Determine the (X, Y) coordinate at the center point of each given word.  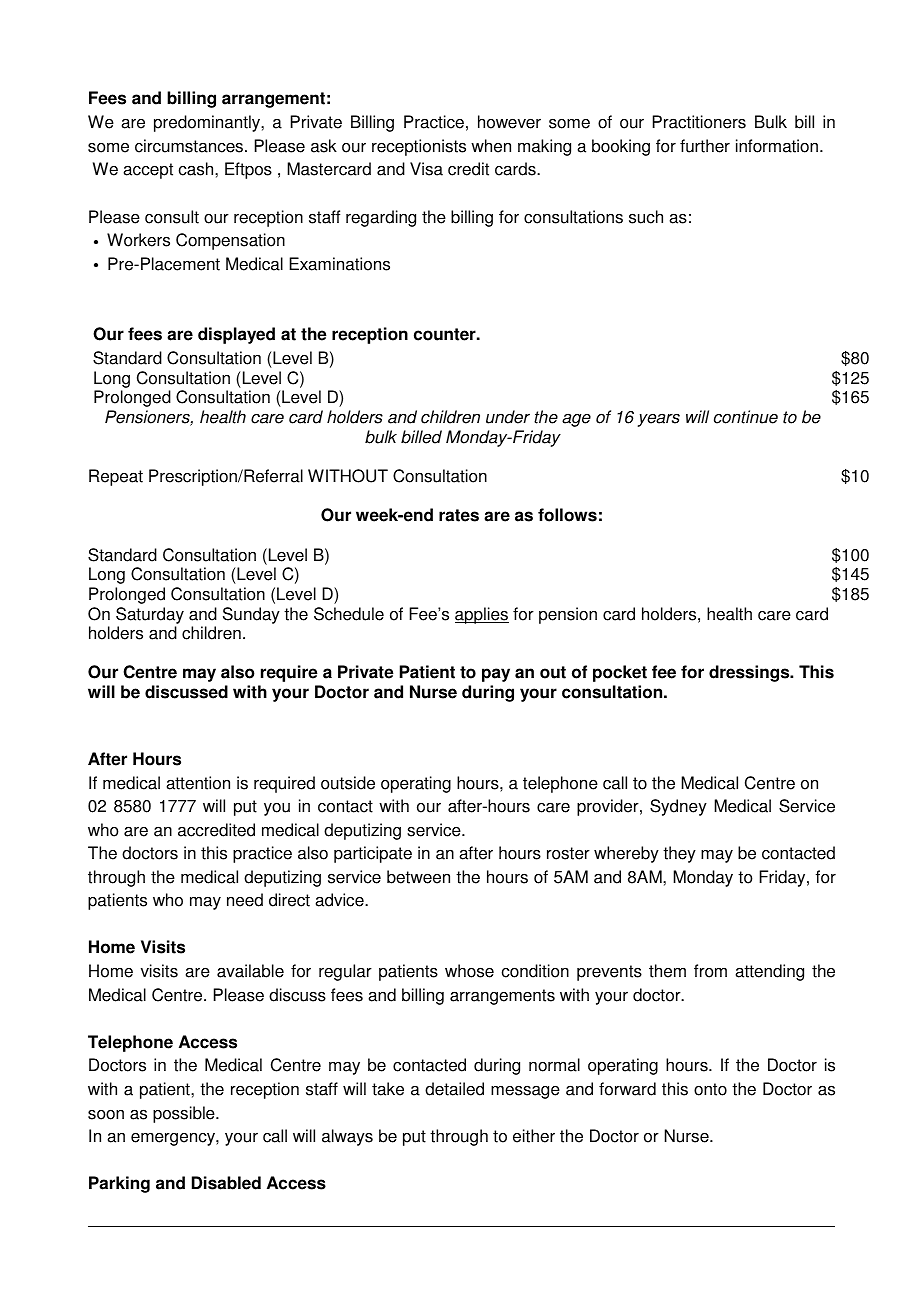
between (418, 877)
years (659, 420)
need (245, 900)
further (705, 146)
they (679, 854)
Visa (426, 169)
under (508, 417)
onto (710, 1089)
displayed (236, 335)
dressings (750, 673)
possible (185, 1114)
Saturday (150, 615)
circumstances (190, 146)
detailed (454, 1089)
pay (496, 675)
